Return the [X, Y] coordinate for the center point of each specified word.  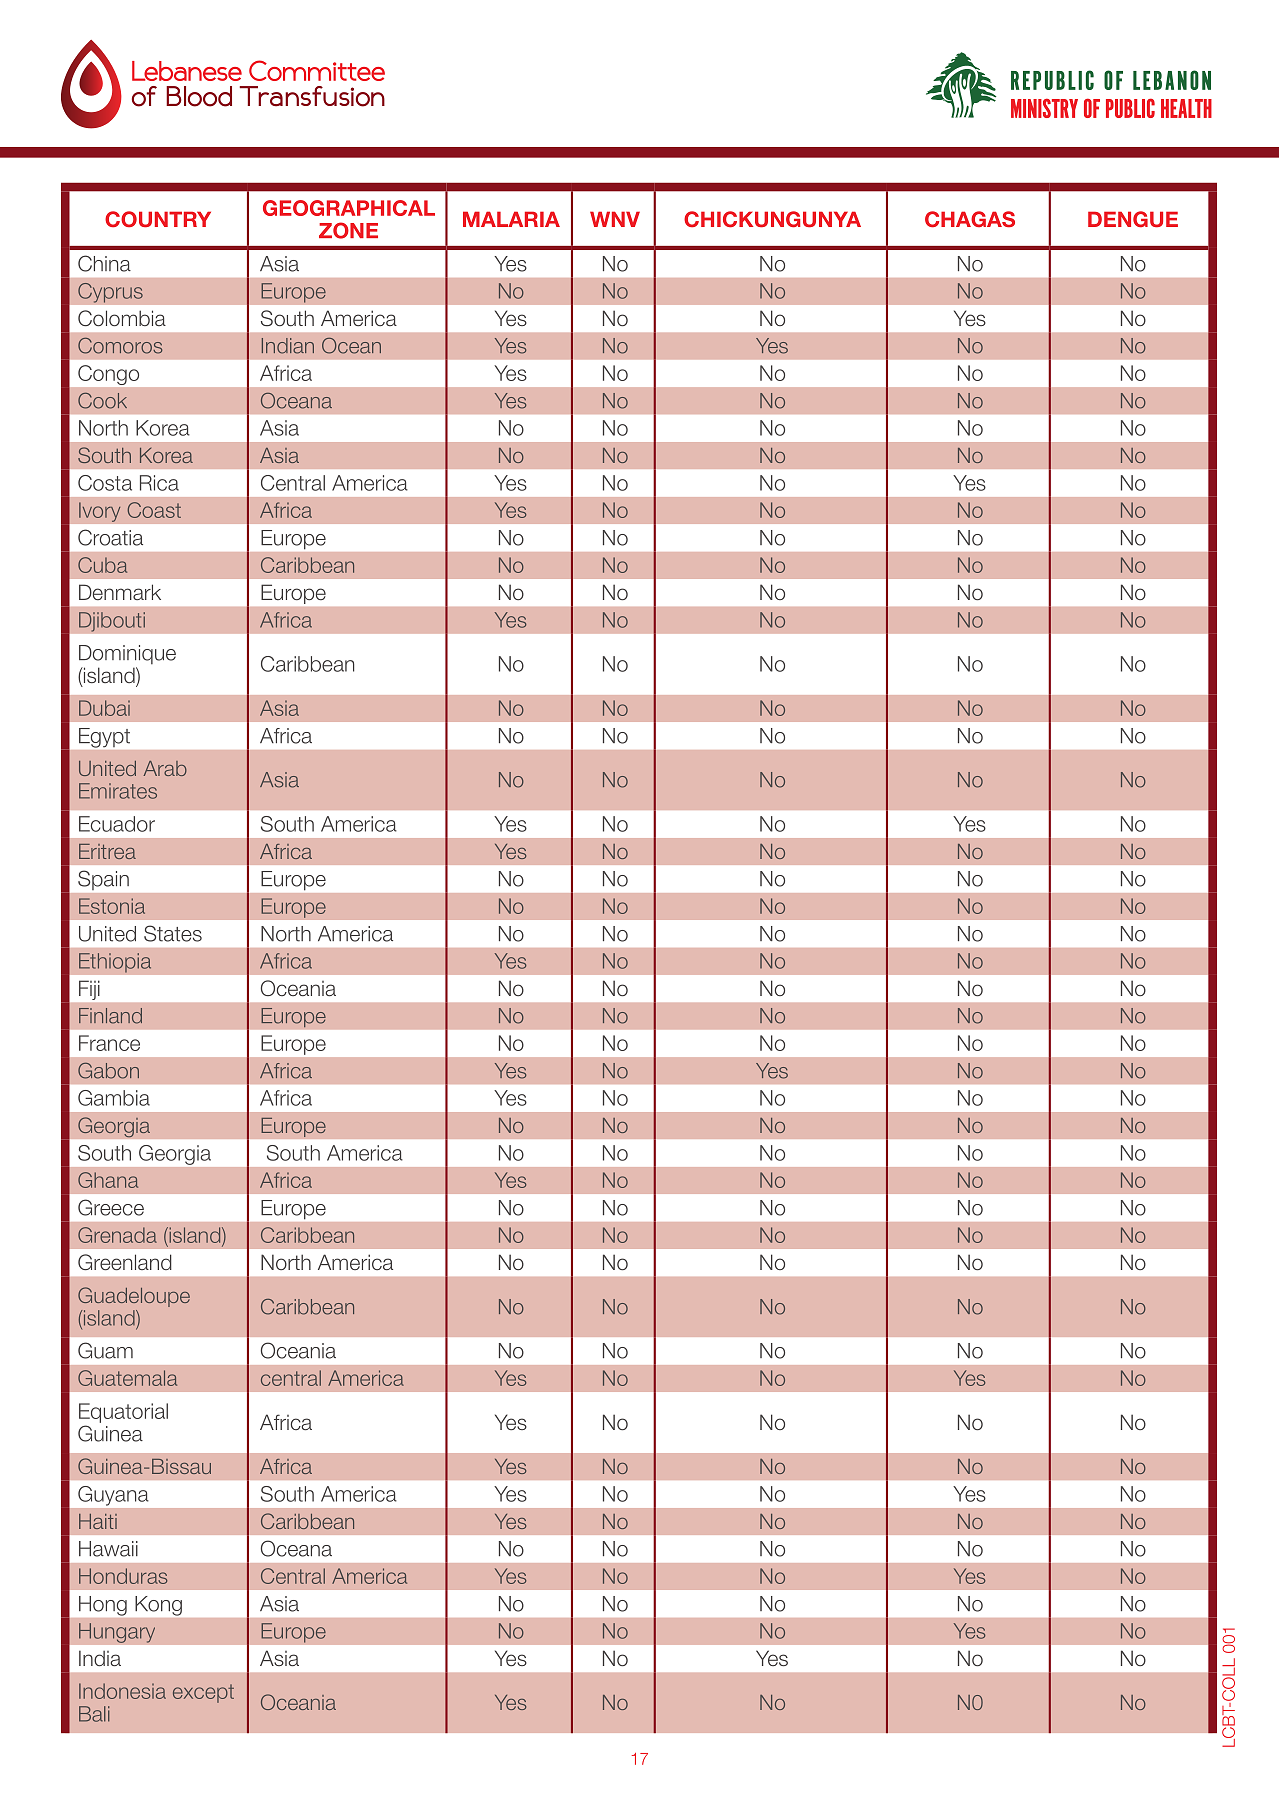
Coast [154, 510]
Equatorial [123, 1413]
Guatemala [127, 1378]
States [173, 933]
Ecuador [117, 824]
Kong [158, 1606]
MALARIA [511, 219]
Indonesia [122, 1691]
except [203, 1693]
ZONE [348, 230]
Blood [199, 96]
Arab [165, 768]
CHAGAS [970, 219]
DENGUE [1133, 219]
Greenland [125, 1262]
